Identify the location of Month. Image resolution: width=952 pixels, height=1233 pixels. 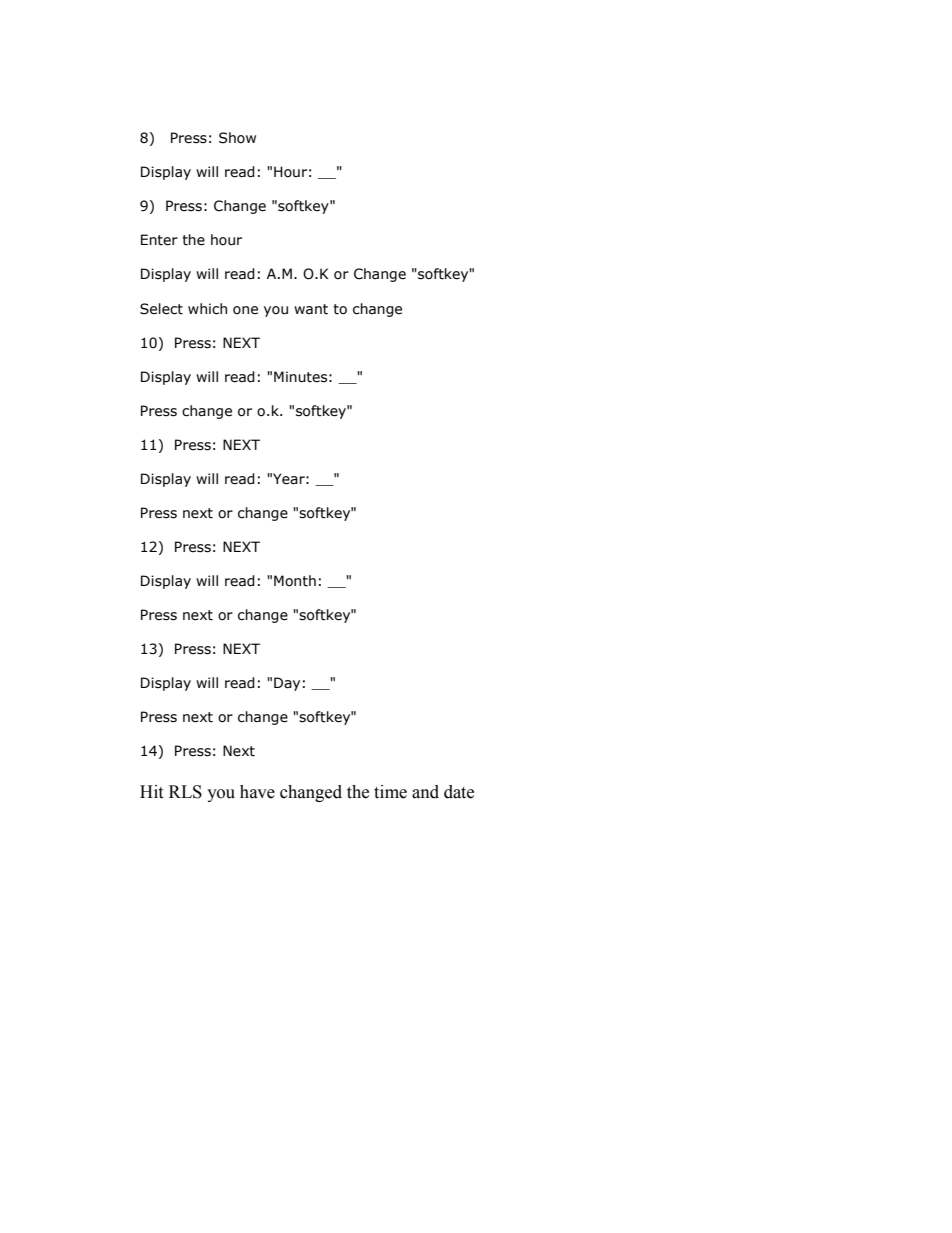
(295, 581).
